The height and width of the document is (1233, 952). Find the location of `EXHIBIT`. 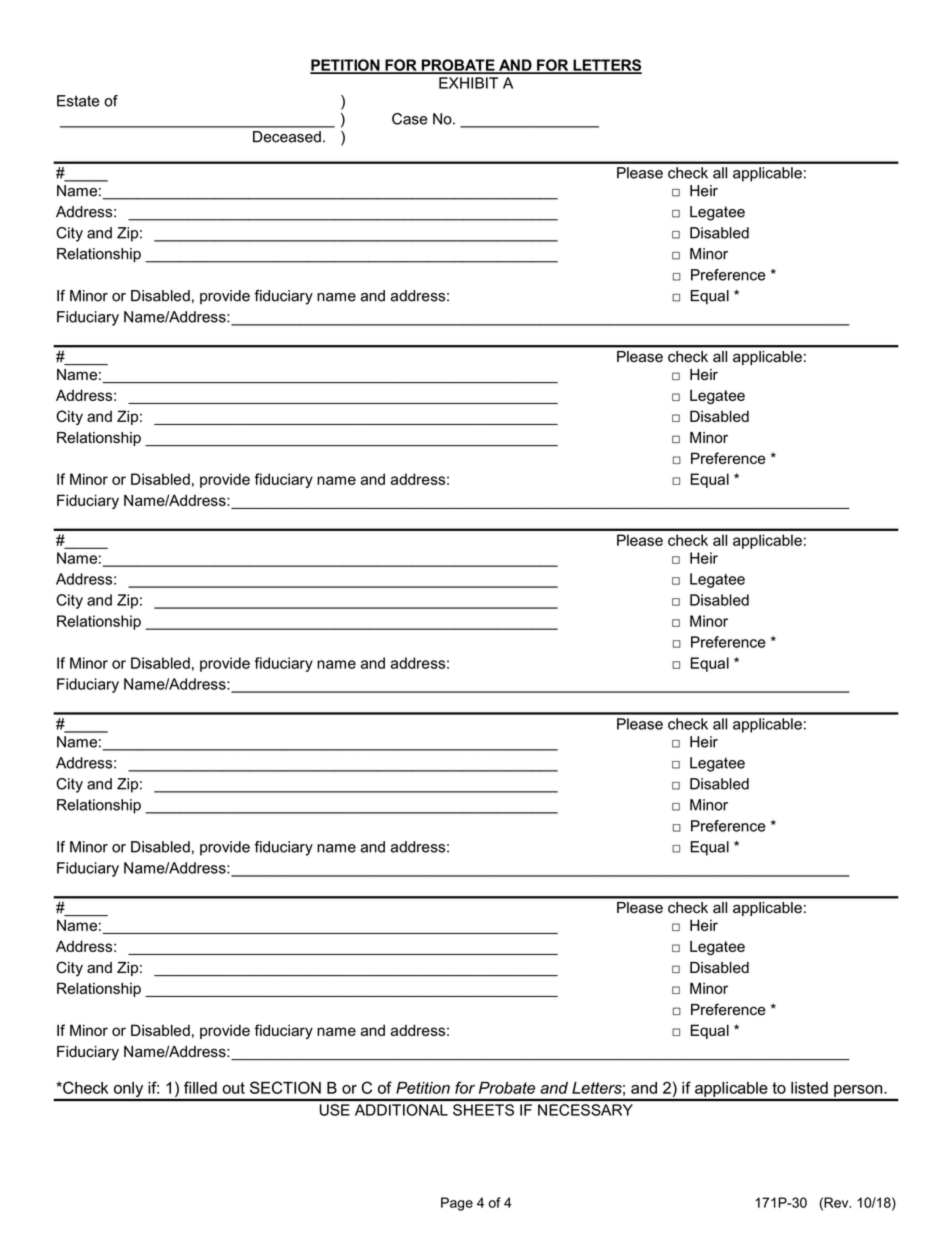

EXHIBIT is located at coordinates (468, 83).
